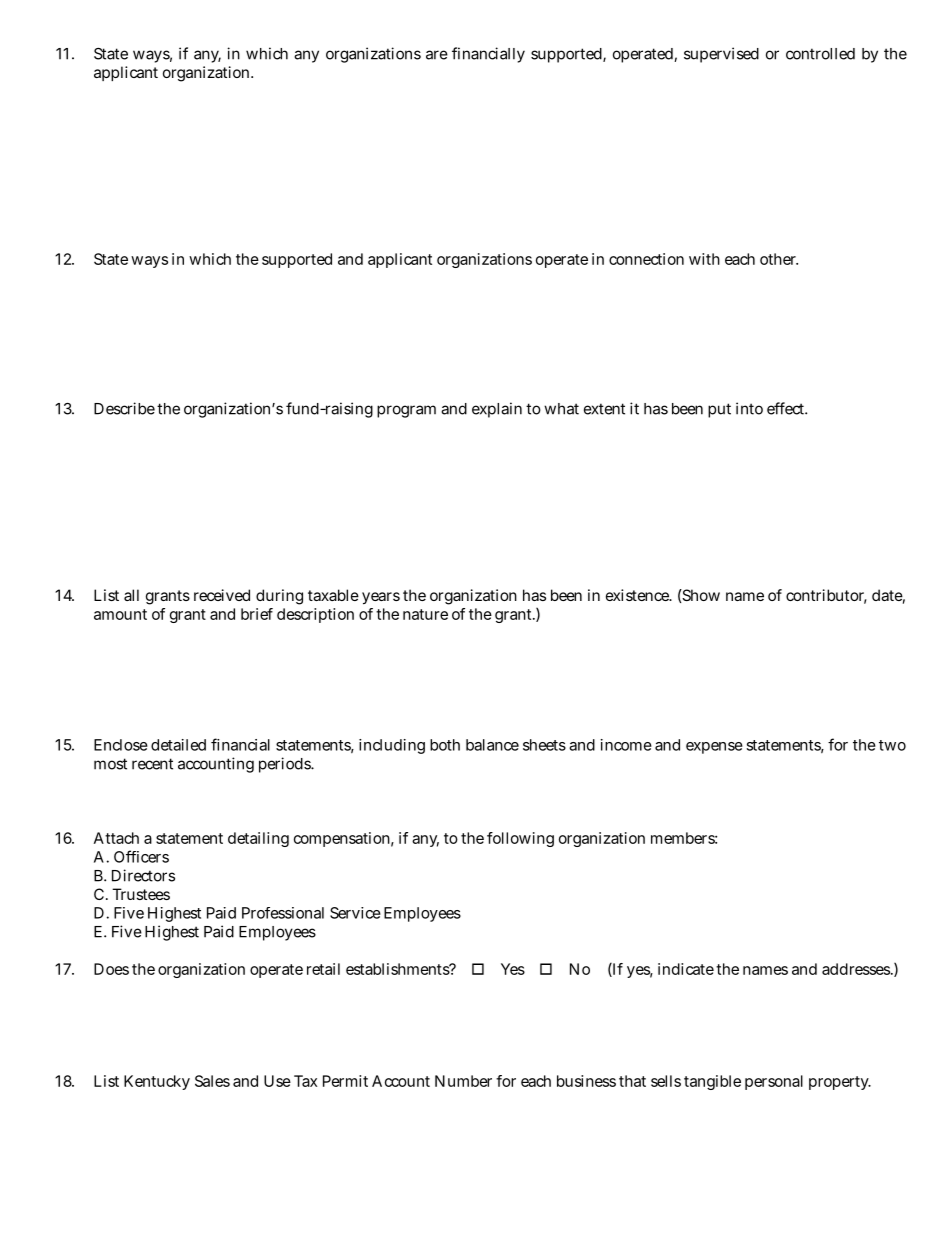 The height and width of the document is (1233, 952). I want to click on Sales, so click(212, 1081).
